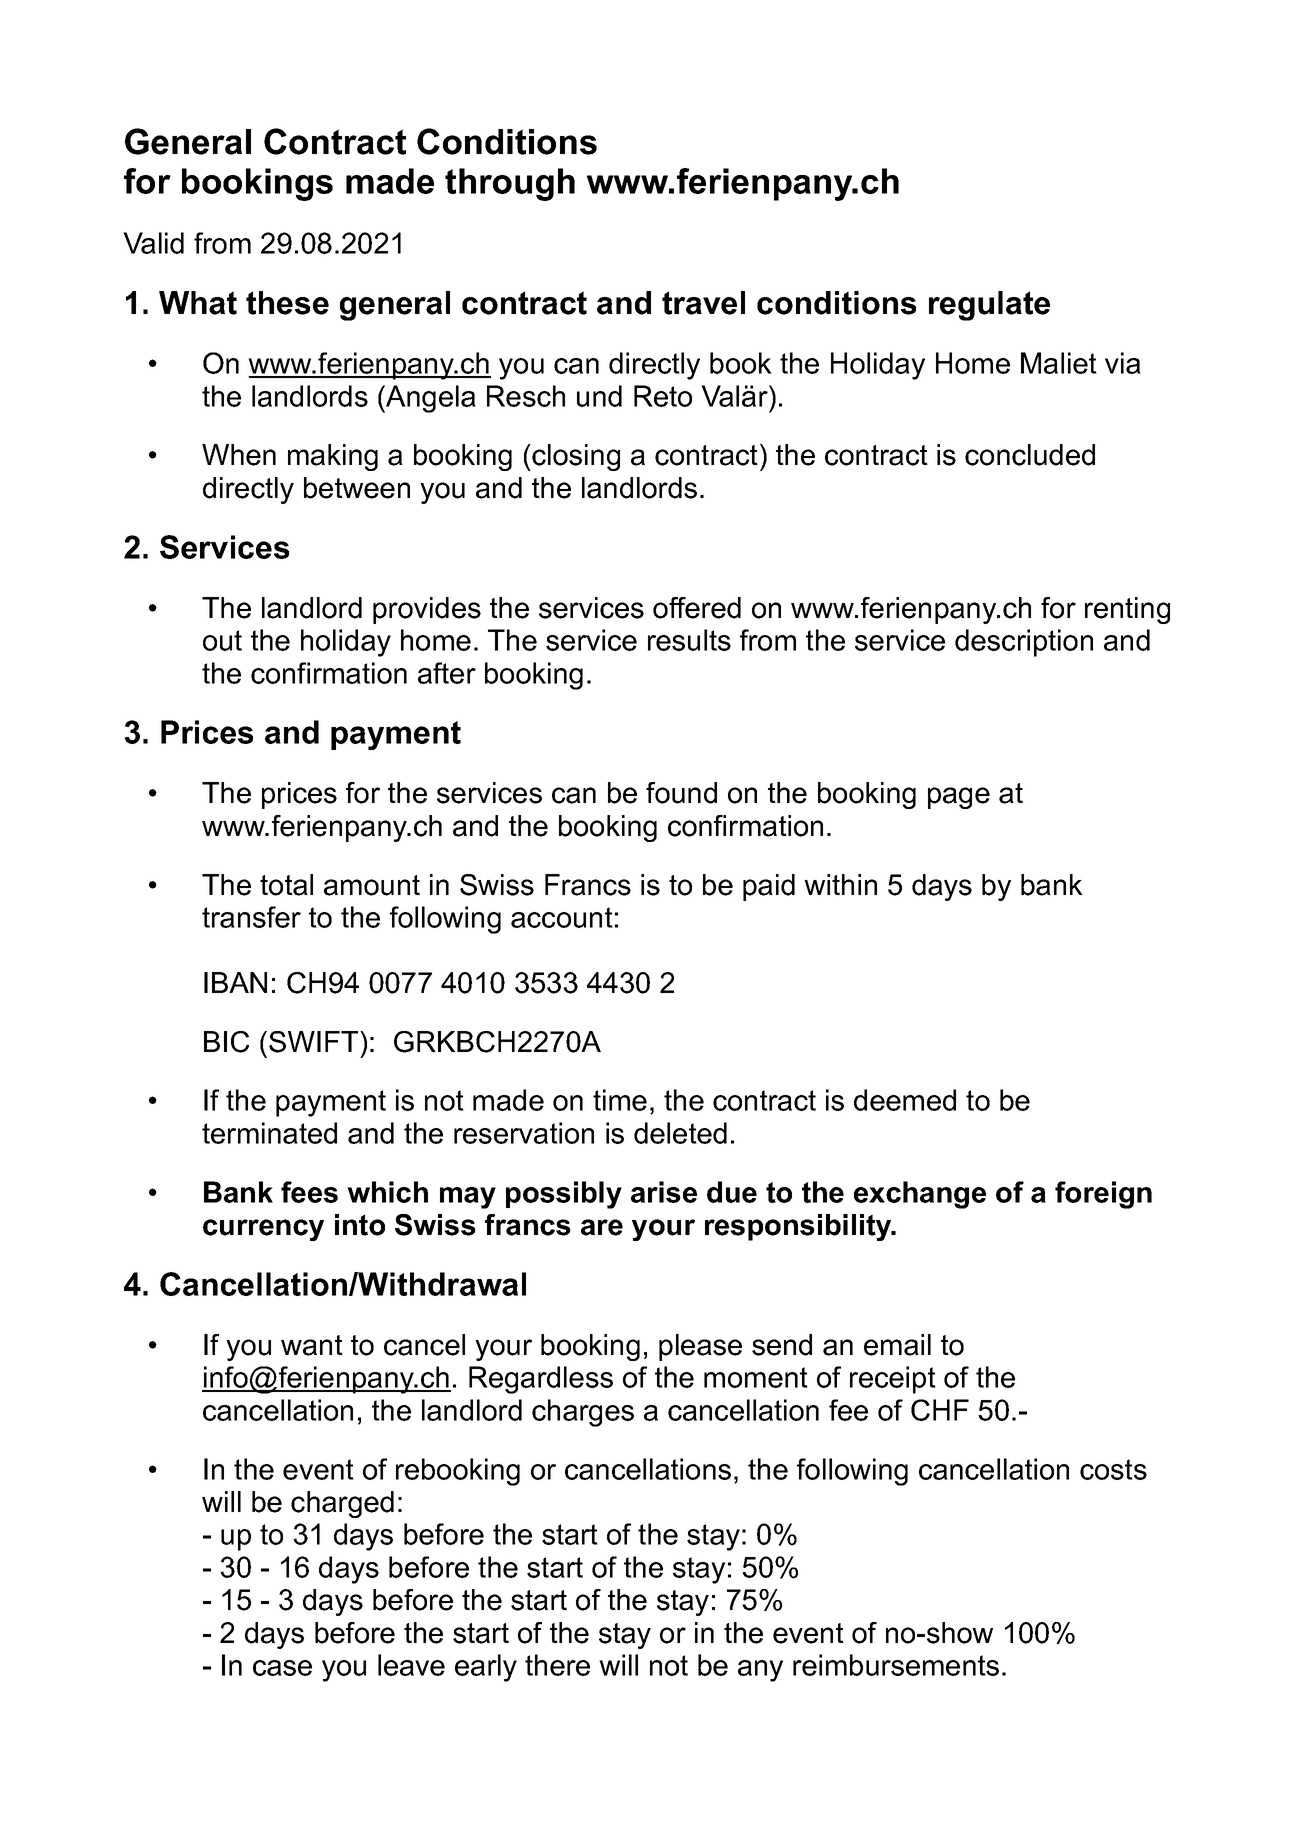  I want to click on regulate, so click(989, 306).
